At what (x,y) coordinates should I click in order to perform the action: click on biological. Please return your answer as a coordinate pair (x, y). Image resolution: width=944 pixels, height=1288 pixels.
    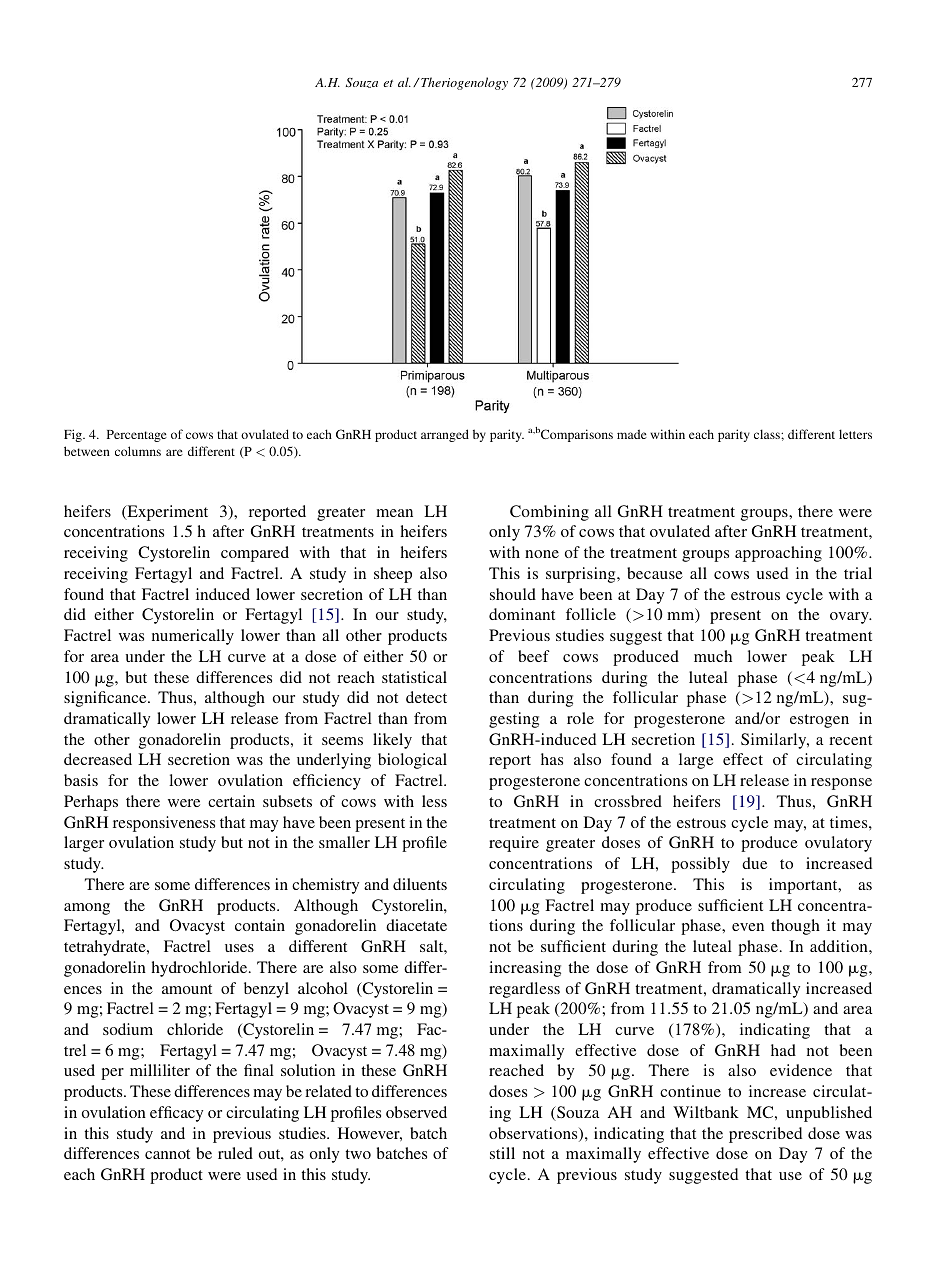
    Looking at the image, I should click on (412, 761).
